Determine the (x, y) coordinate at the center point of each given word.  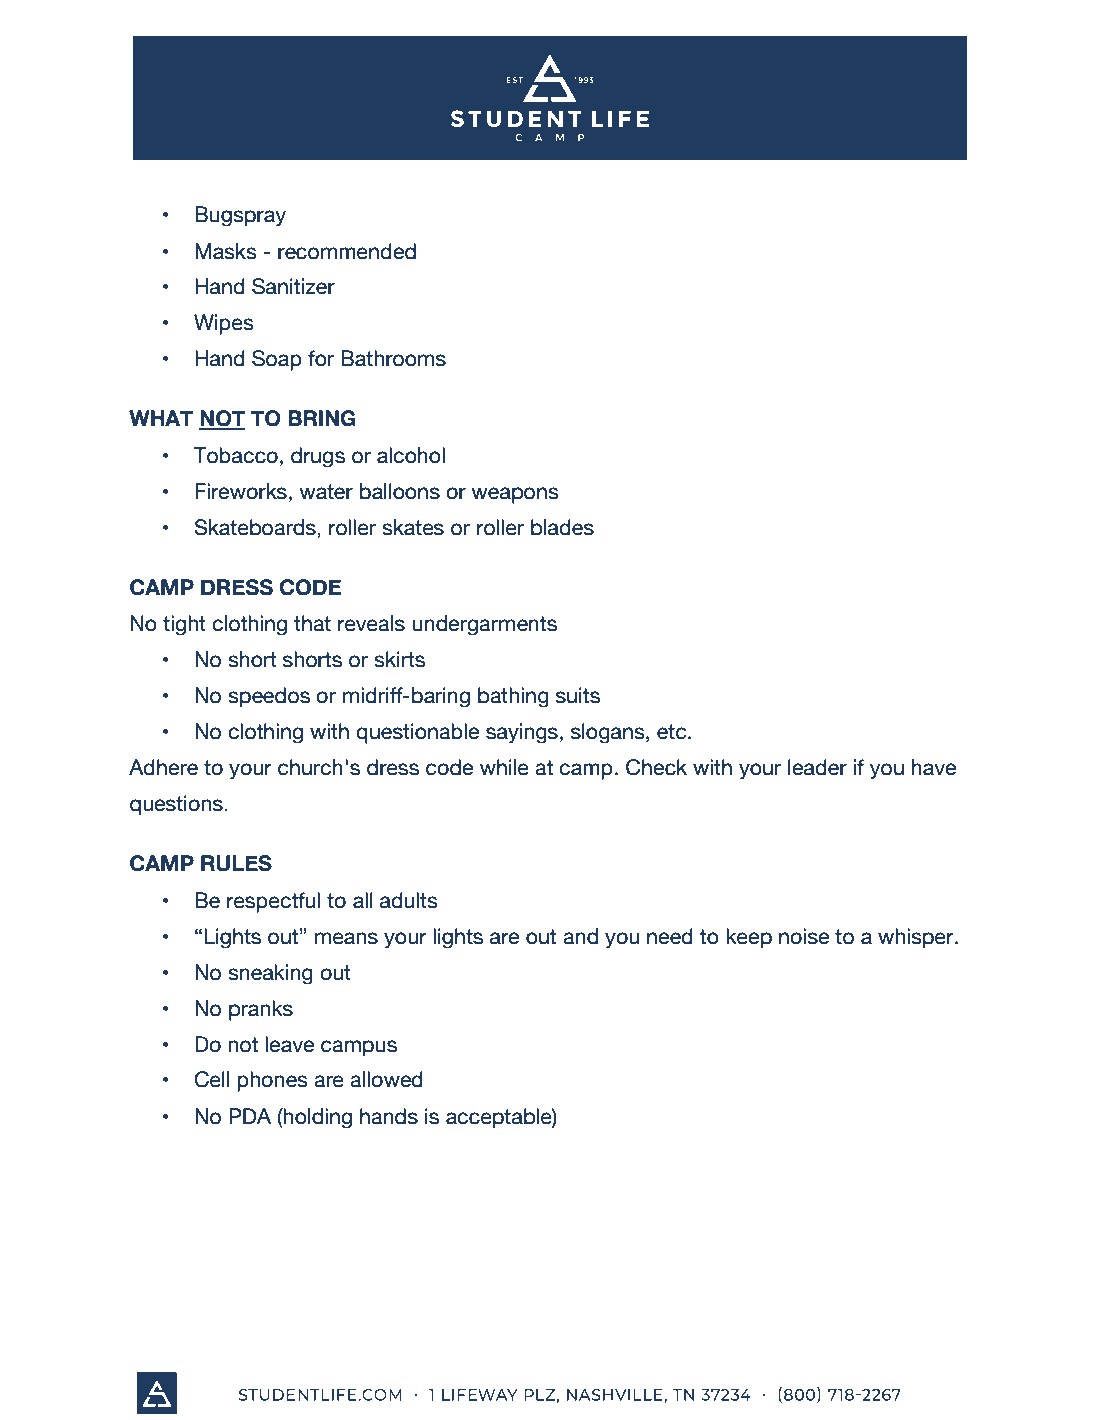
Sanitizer (293, 286)
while (504, 767)
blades (562, 527)
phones (272, 1081)
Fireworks (241, 491)
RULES (236, 863)
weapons (515, 495)
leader (817, 767)
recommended (347, 251)
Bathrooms (393, 358)
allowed (386, 1079)
